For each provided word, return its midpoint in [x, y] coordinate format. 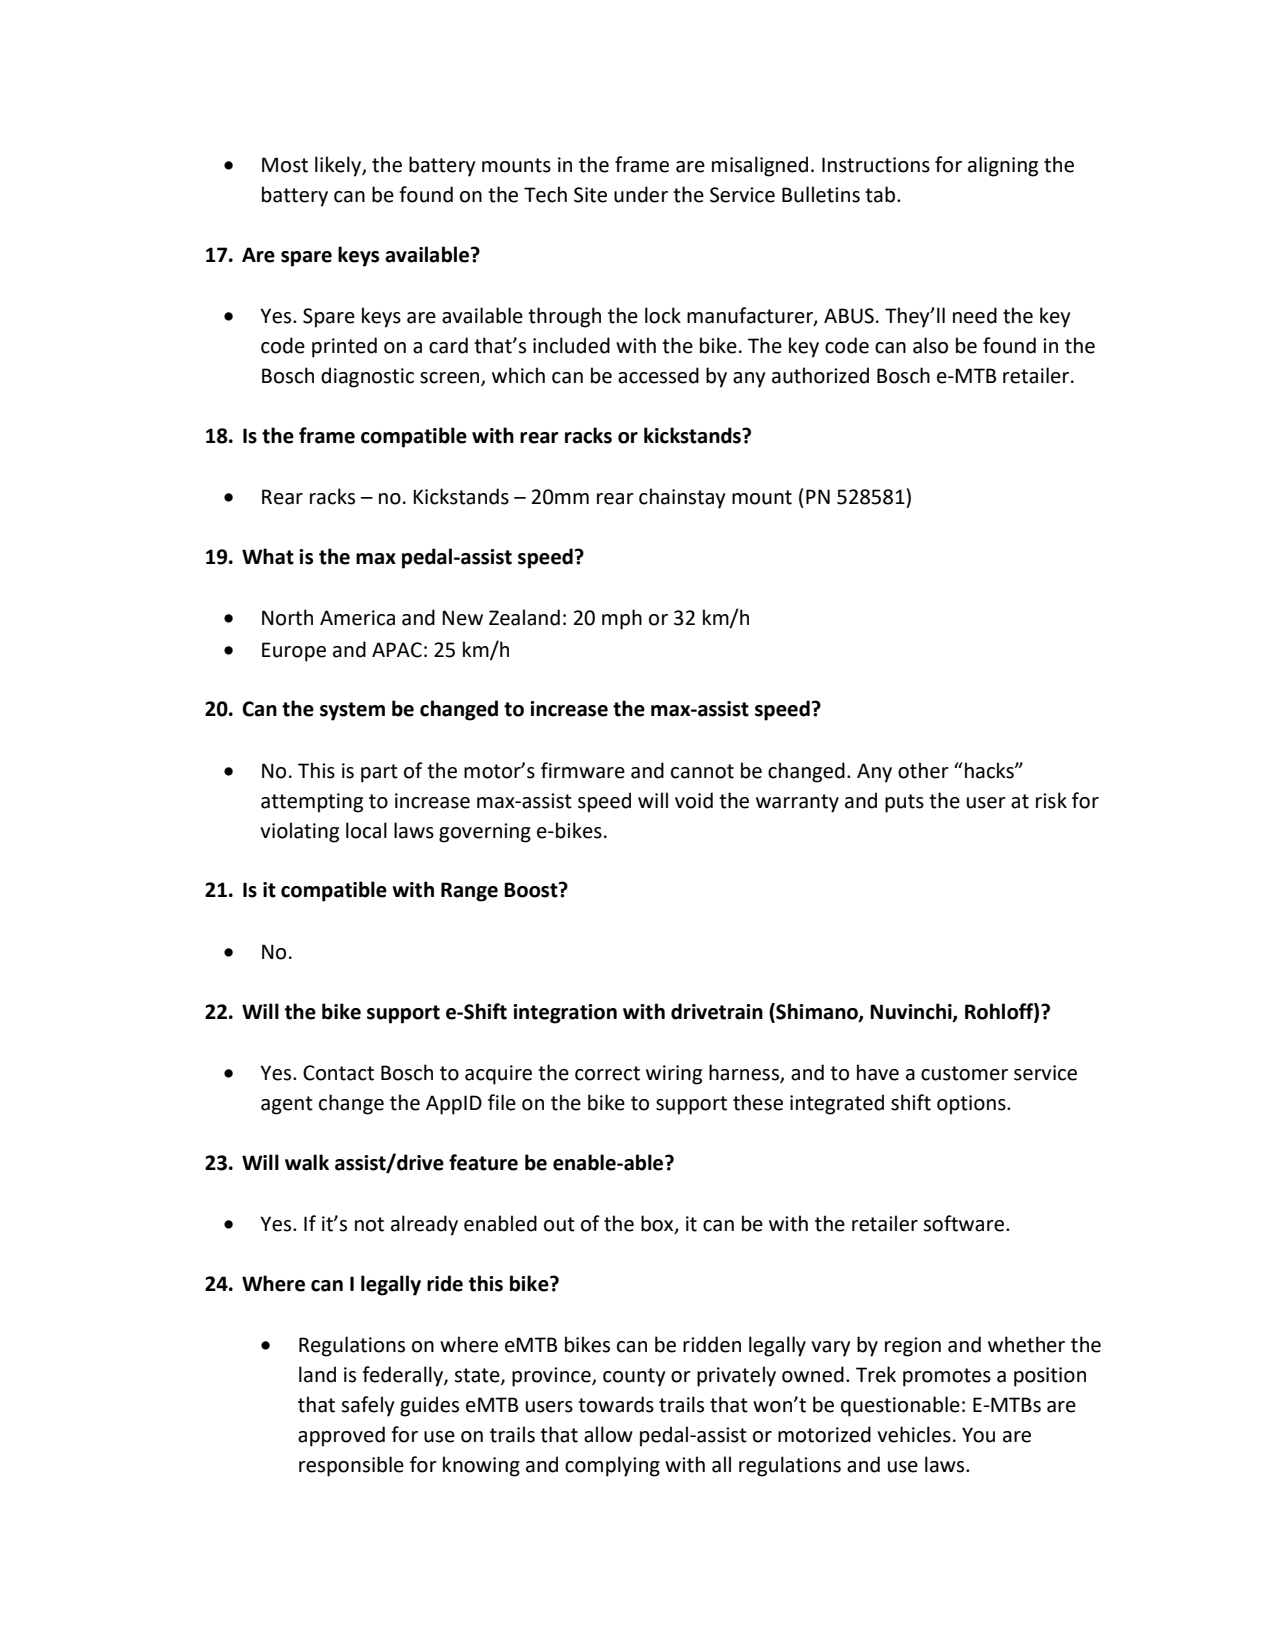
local [366, 830]
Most [285, 165]
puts [904, 803]
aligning [1003, 166]
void [694, 800]
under [641, 194]
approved [341, 1436]
